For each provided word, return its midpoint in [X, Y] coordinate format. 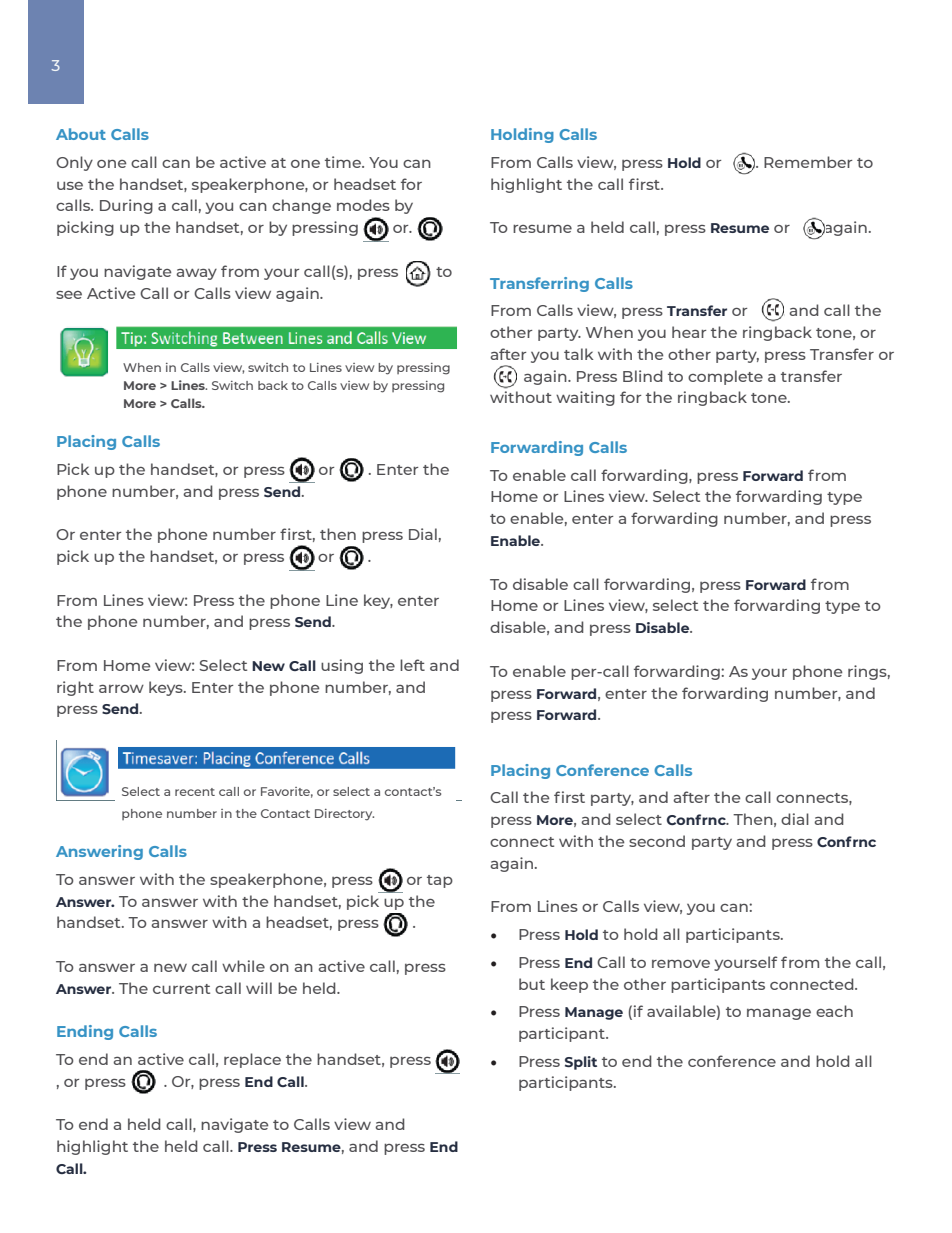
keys [167, 688]
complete [725, 377]
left [412, 665]
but [532, 984]
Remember [808, 162]
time [344, 162]
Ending [85, 1032]
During [126, 206]
